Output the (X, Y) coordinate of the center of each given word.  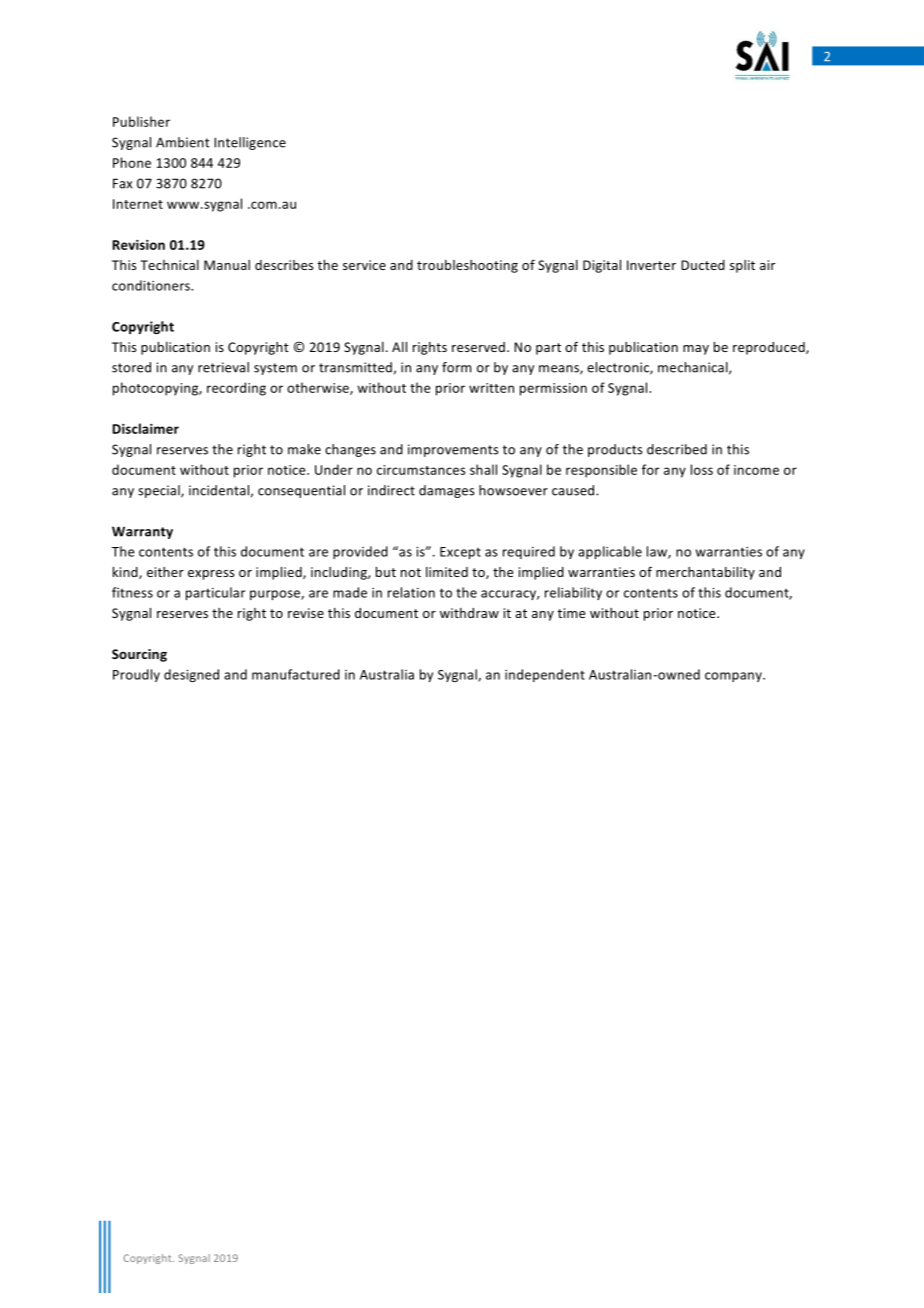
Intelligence (250, 143)
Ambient (183, 142)
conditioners (152, 285)
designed (191, 675)
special (160, 491)
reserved (478, 347)
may (696, 350)
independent (545, 675)
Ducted (703, 265)
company (734, 677)
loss (702, 469)
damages (447, 491)
